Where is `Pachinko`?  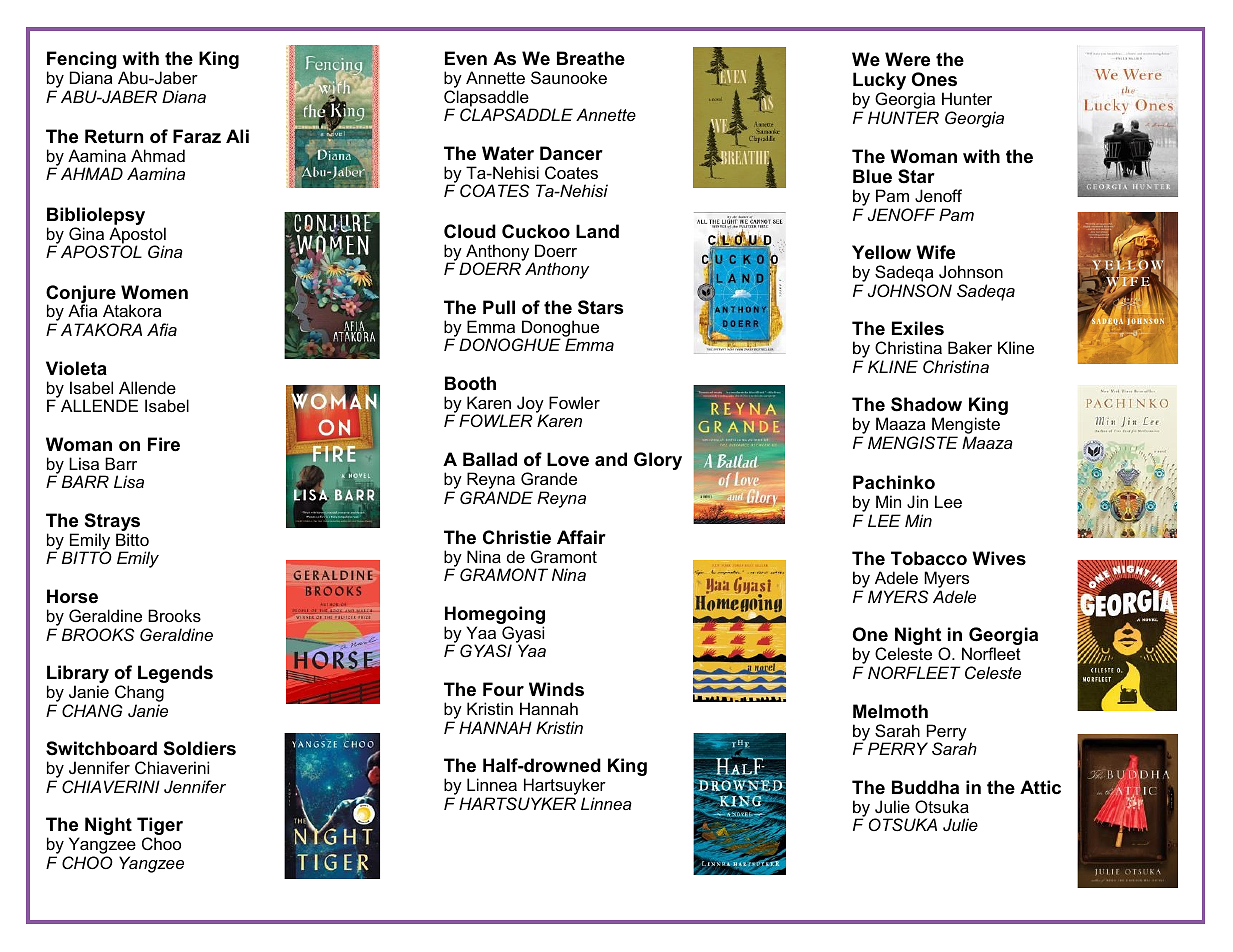 Pachinko is located at coordinates (894, 482).
